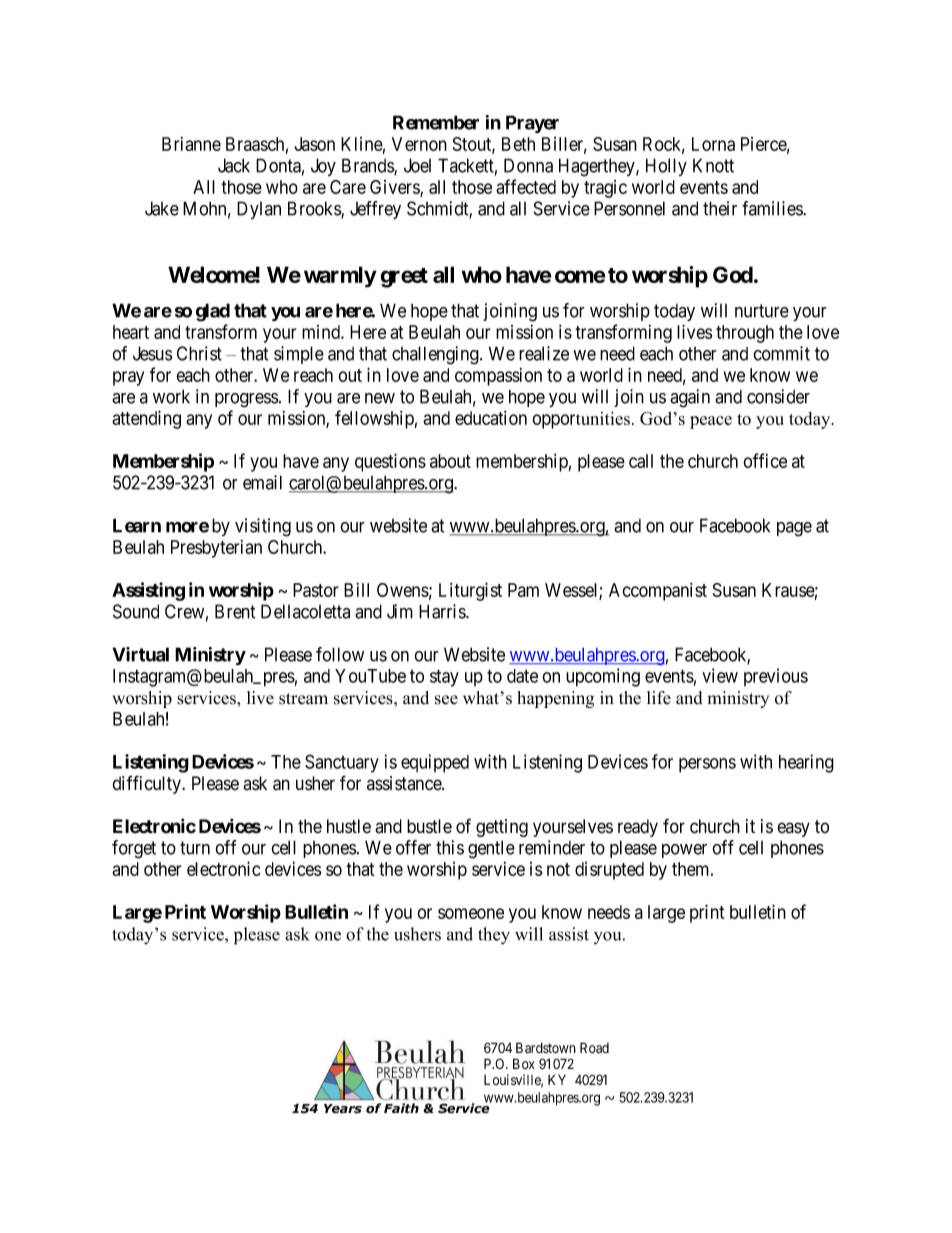 The image size is (952, 1233). What do you see at coordinates (343, 1109) in the document?
I see `Years` at bounding box center [343, 1109].
